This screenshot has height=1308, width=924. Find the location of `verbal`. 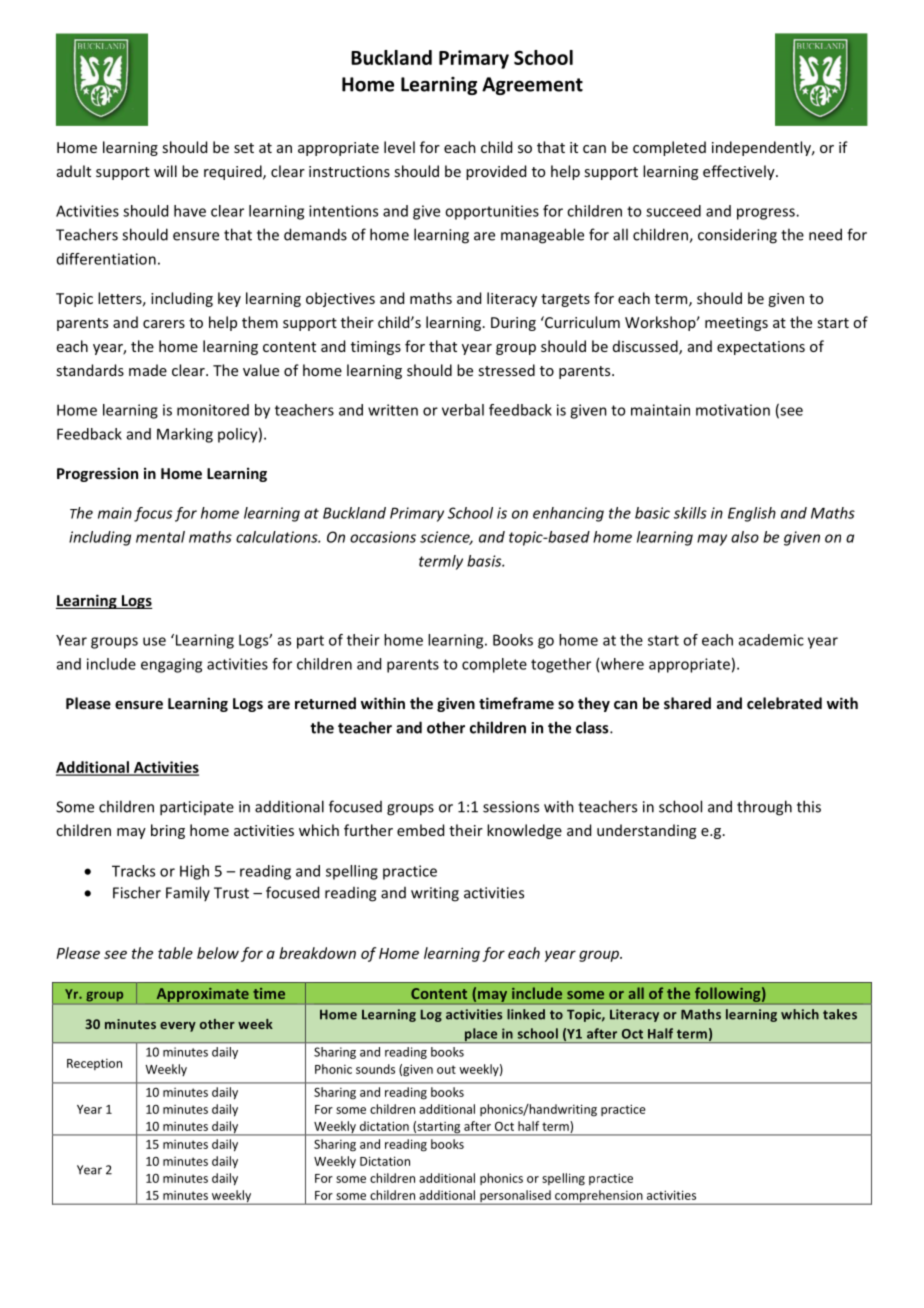

verbal is located at coordinates (463, 410).
